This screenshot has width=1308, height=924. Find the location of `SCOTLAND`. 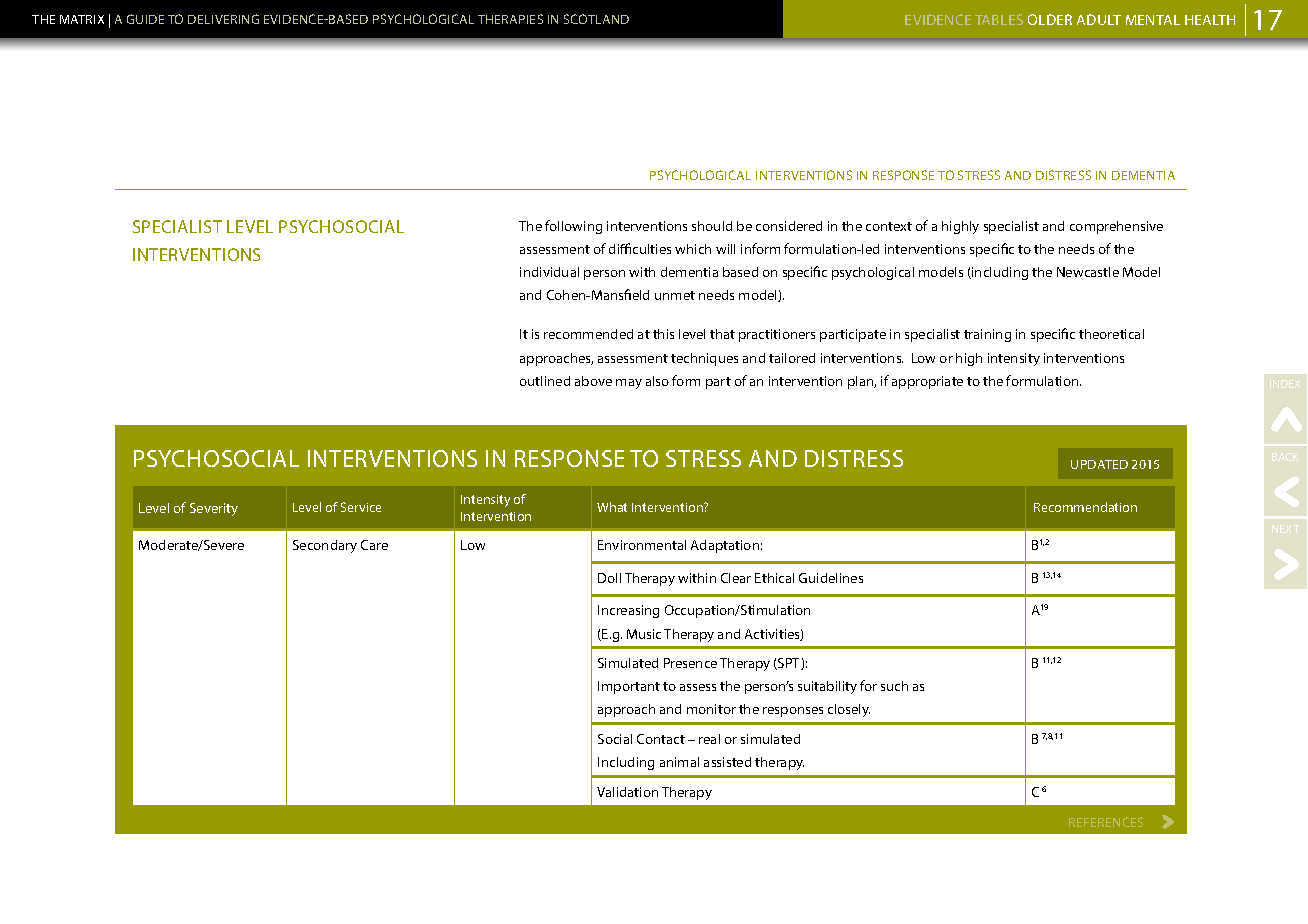

SCOTLAND is located at coordinates (596, 19).
